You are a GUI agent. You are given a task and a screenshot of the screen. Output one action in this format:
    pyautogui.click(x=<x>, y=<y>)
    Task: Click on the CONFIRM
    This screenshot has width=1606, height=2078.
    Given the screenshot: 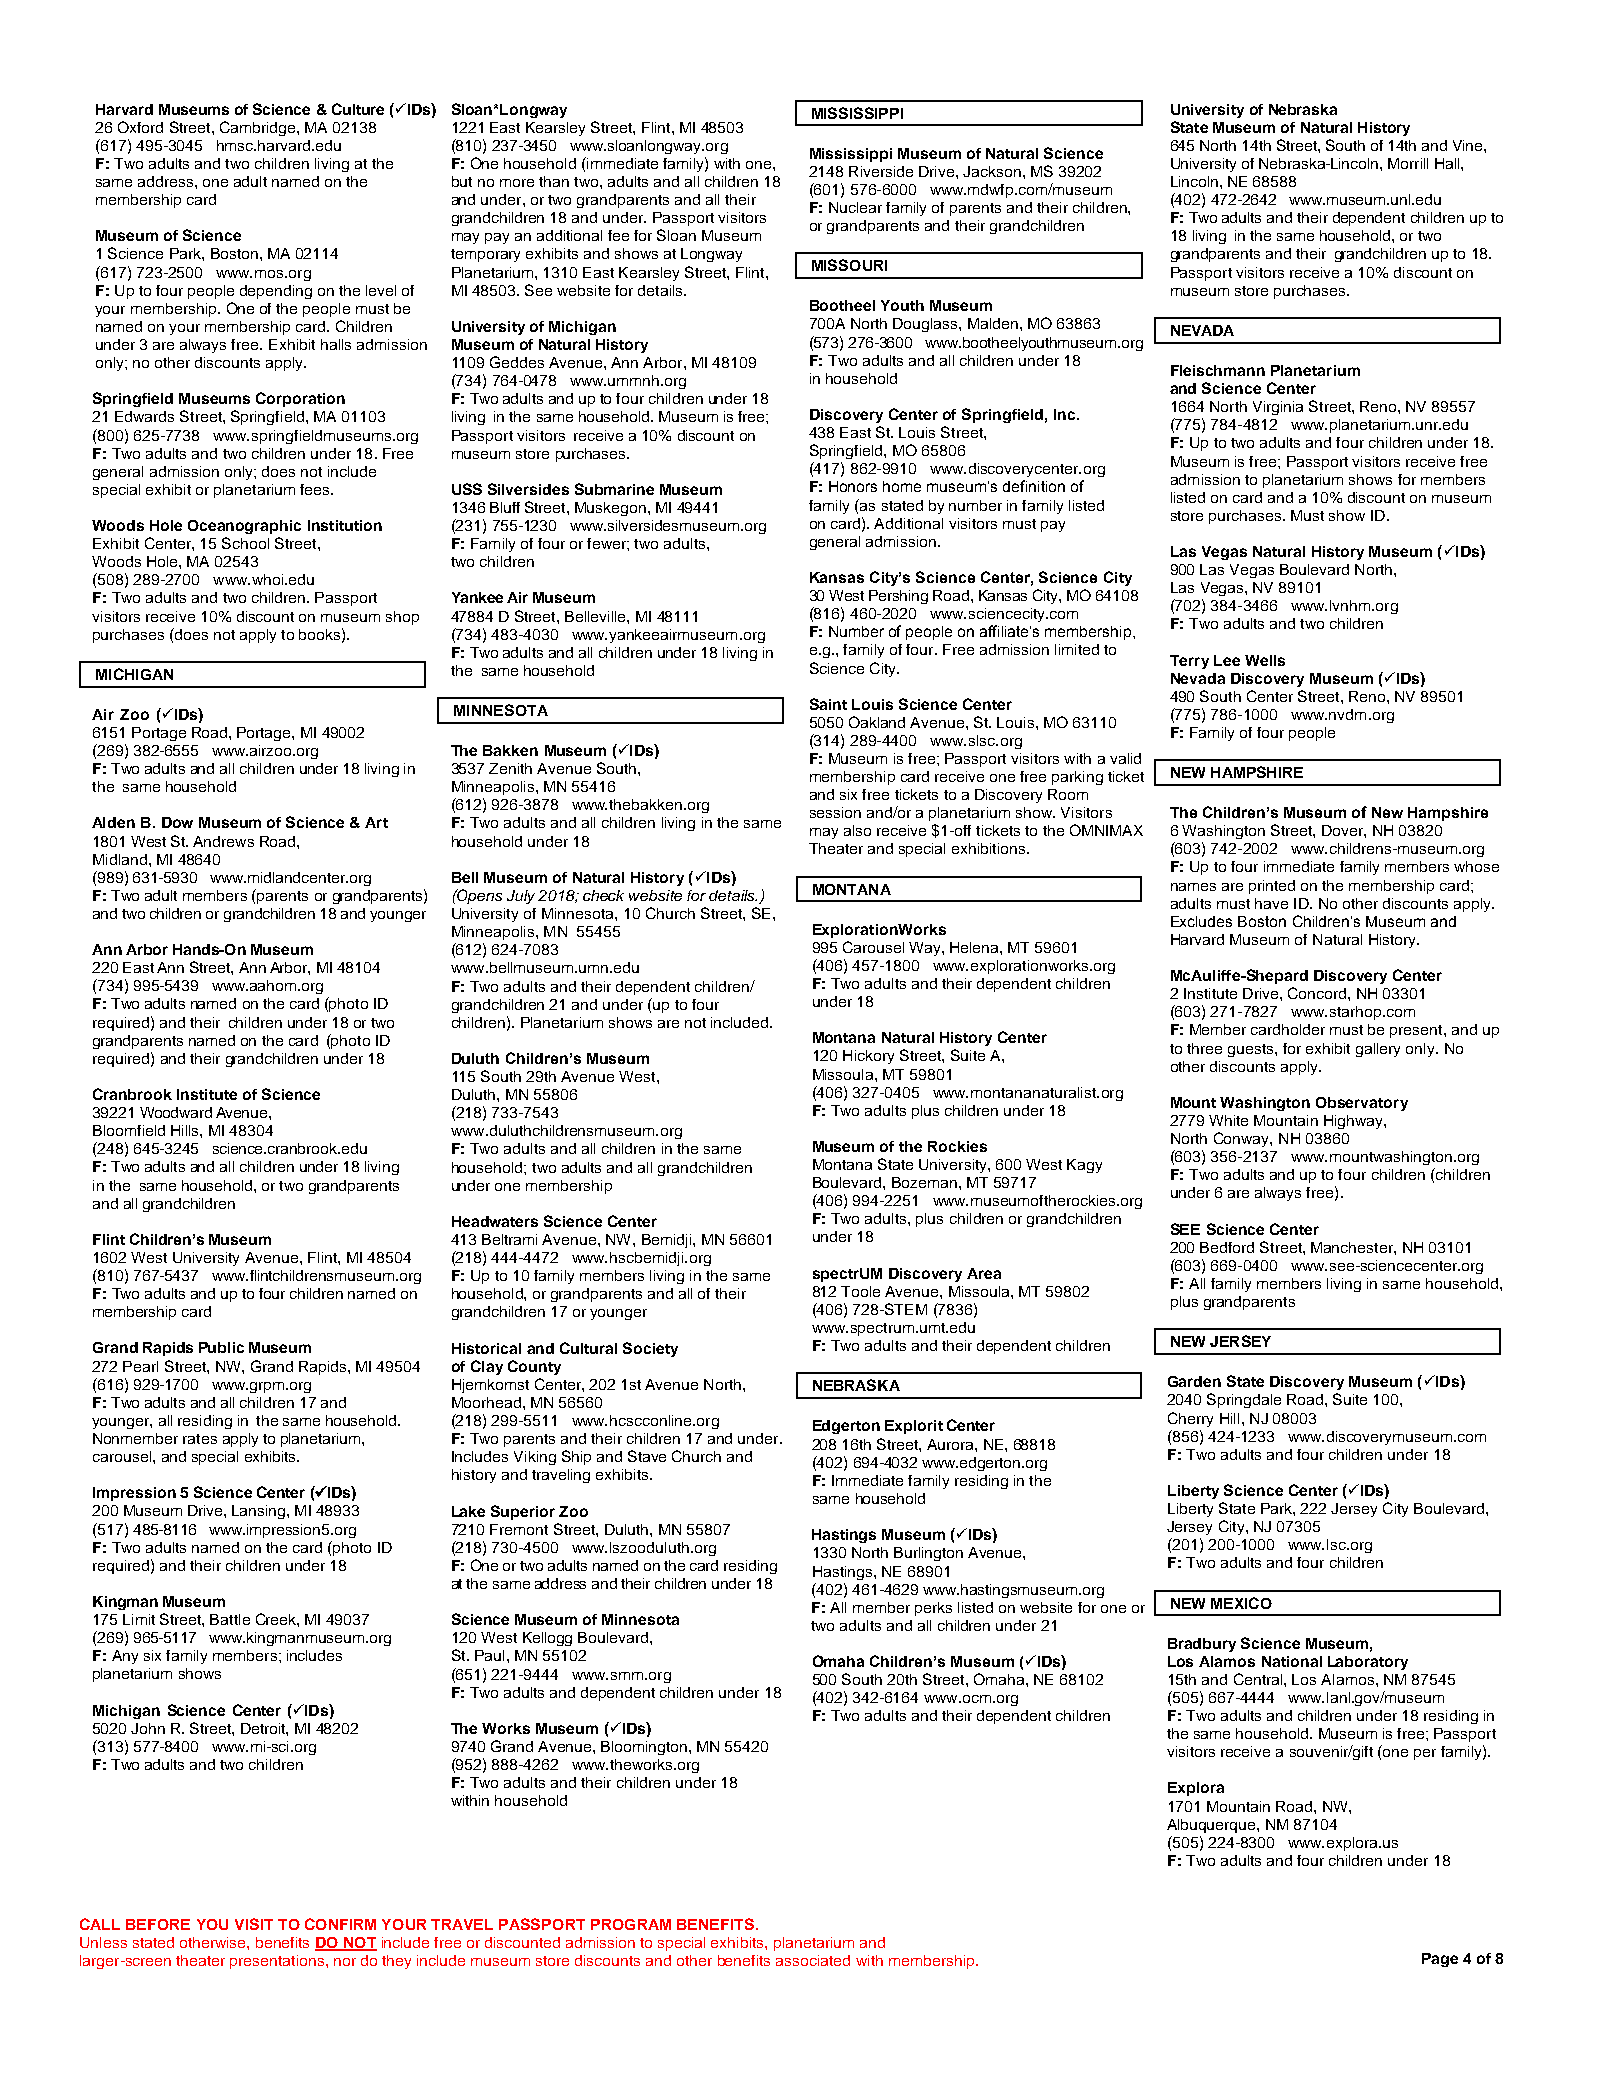 What is the action you would take?
    pyautogui.click(x=340, y=1924)
